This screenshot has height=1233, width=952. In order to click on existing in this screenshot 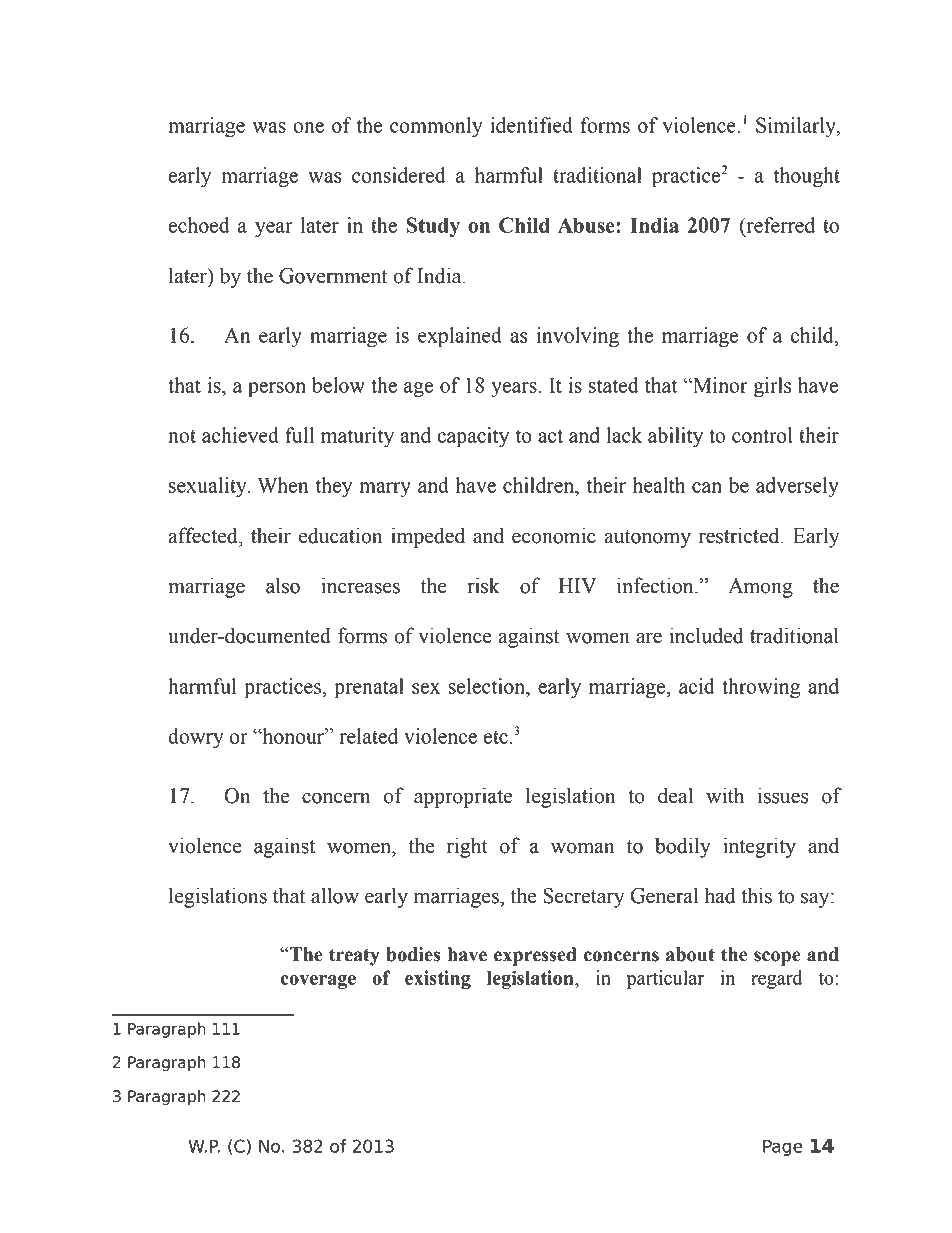, I will do `click(438, 979)`.
